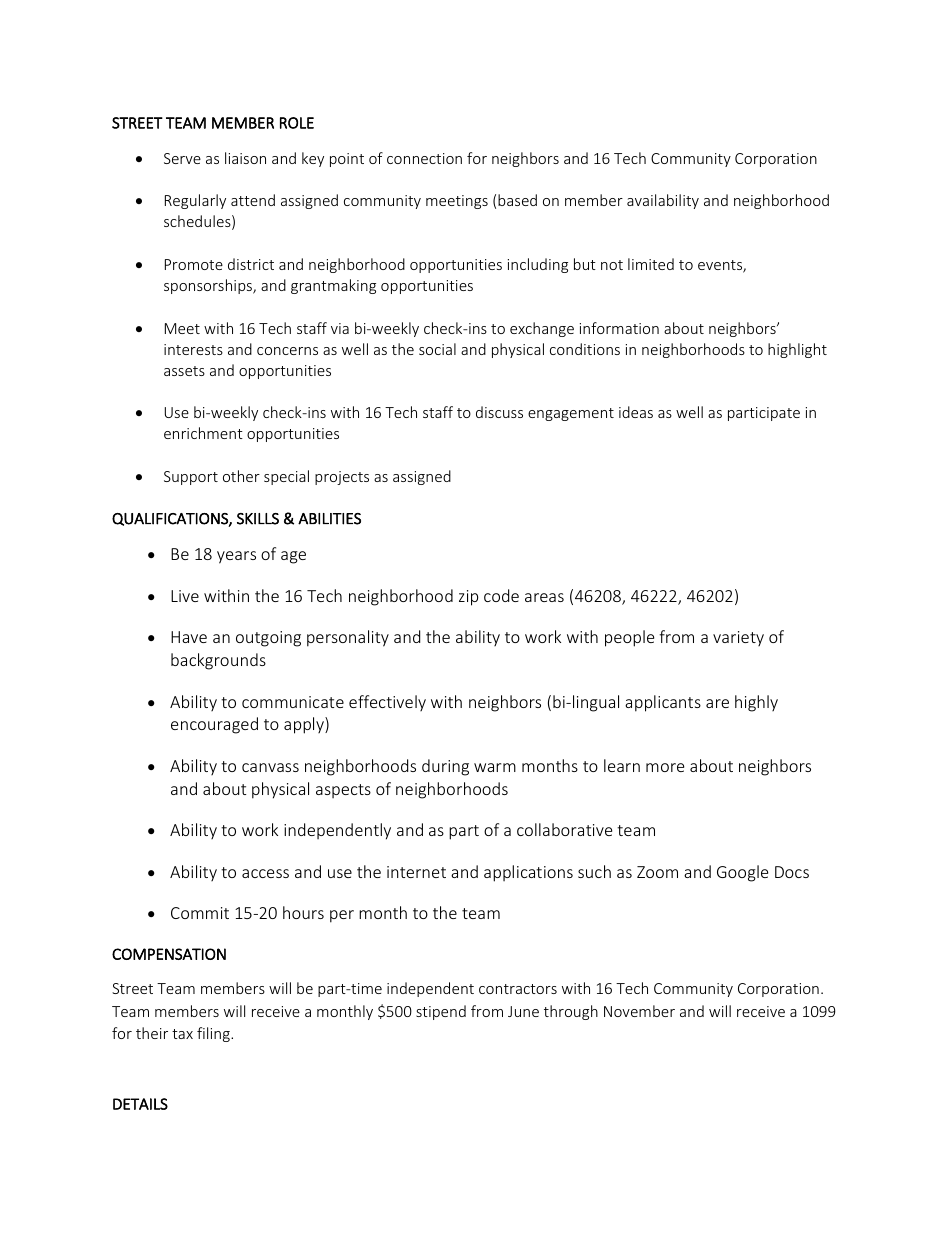 The height and width of the image is (1233, 952). I want to click on connection, so click(424, 158).
